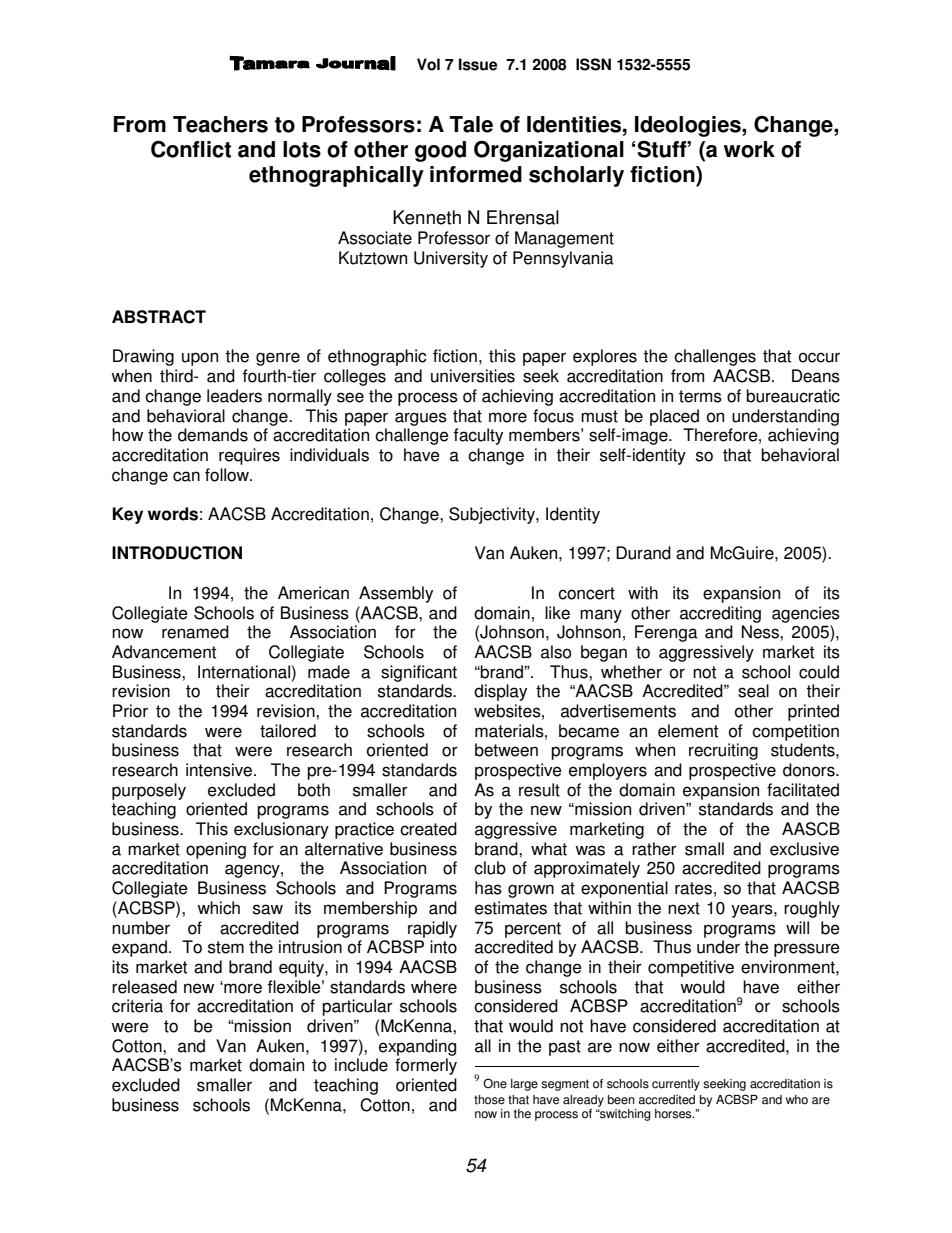 Image resolution: width=952 pixels, height=1233 pixels. I want to click on terms, so click(700, 396).
